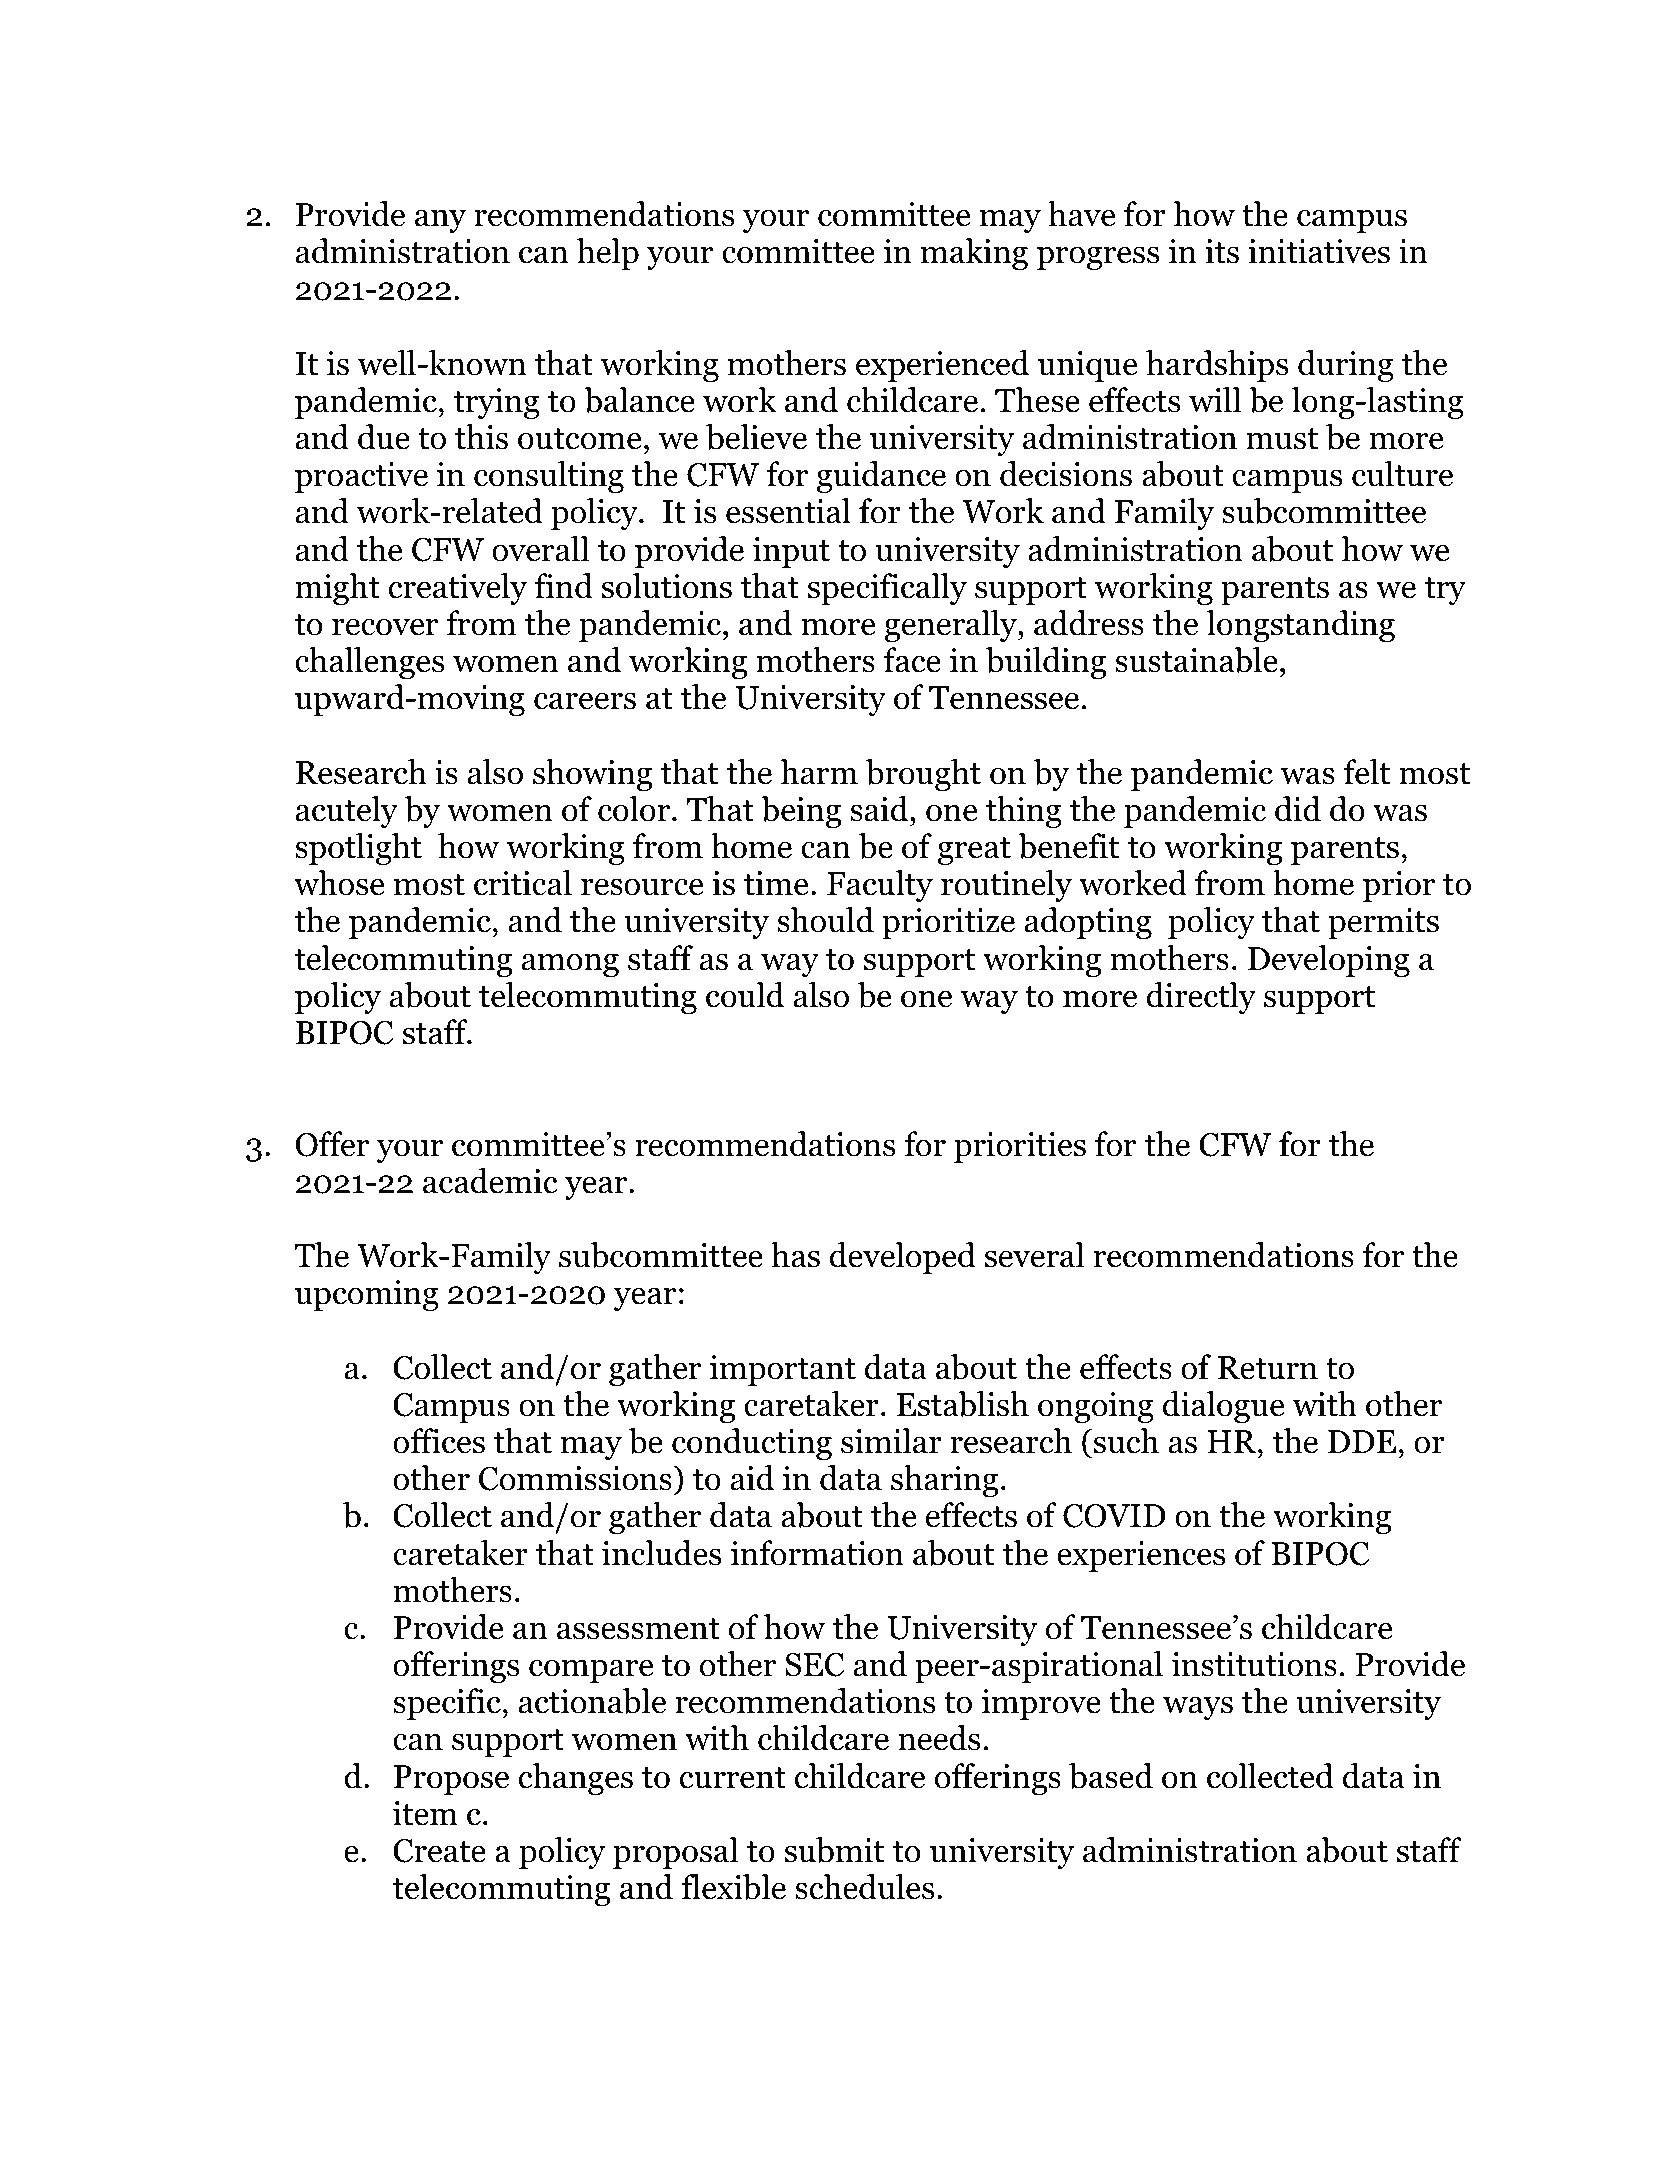  I want to click on upcoming, so click(367, 1295).
